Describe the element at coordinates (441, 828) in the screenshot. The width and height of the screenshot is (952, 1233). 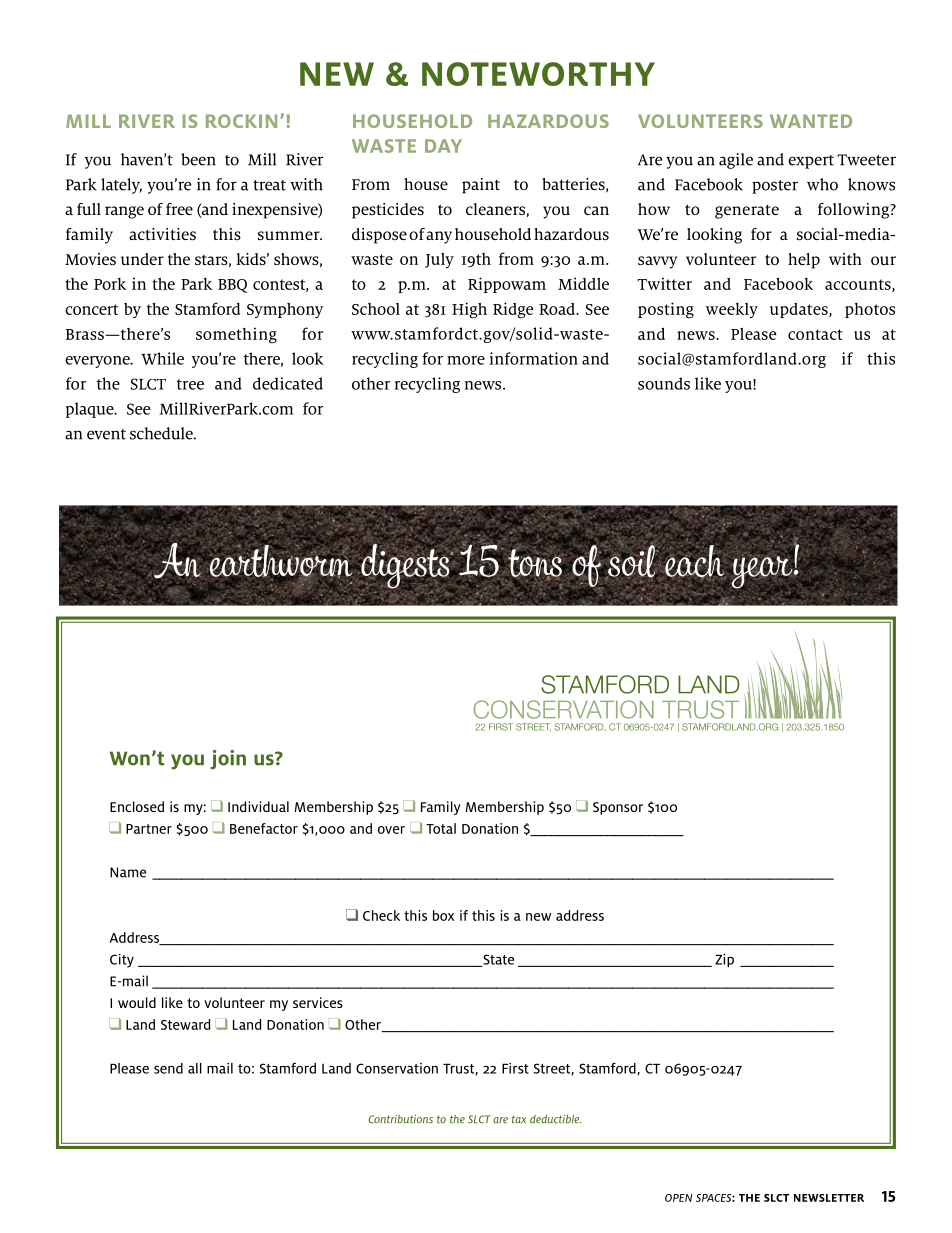
I see `Total` at that location.
